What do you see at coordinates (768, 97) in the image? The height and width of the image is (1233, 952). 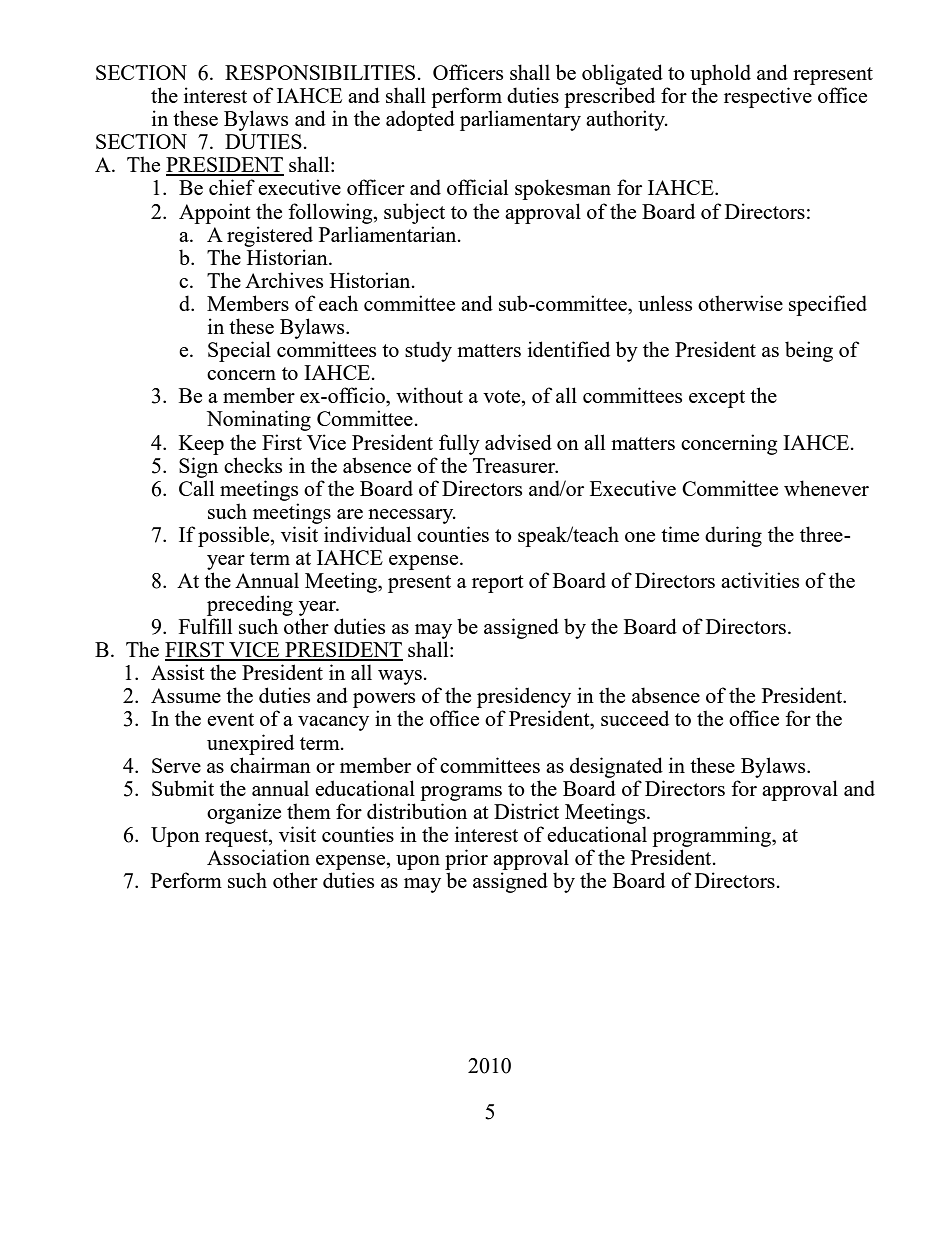 I see `respective` at bounding box center [768, 97].
